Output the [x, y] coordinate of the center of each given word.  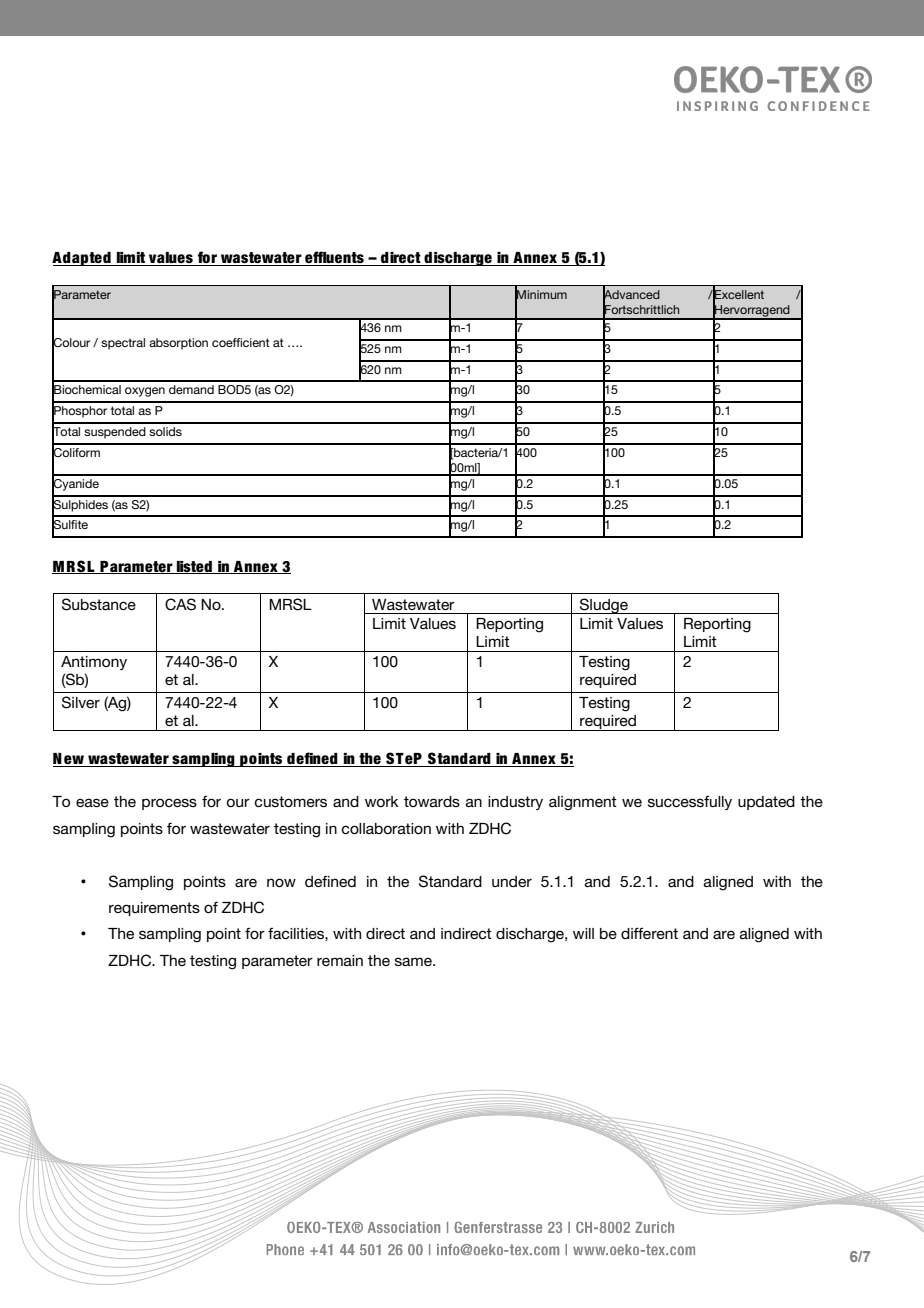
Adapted [82, 259]
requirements [154, 909]
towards [432, 801]
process [169, 804]
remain [340, 960]
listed [194, 567]
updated [766, 803]
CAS [180, 604]
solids [165, 431]
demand [191, 389]
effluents [334, 258]
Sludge [604, 606]
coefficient [241, 342]
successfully [690, 803]
